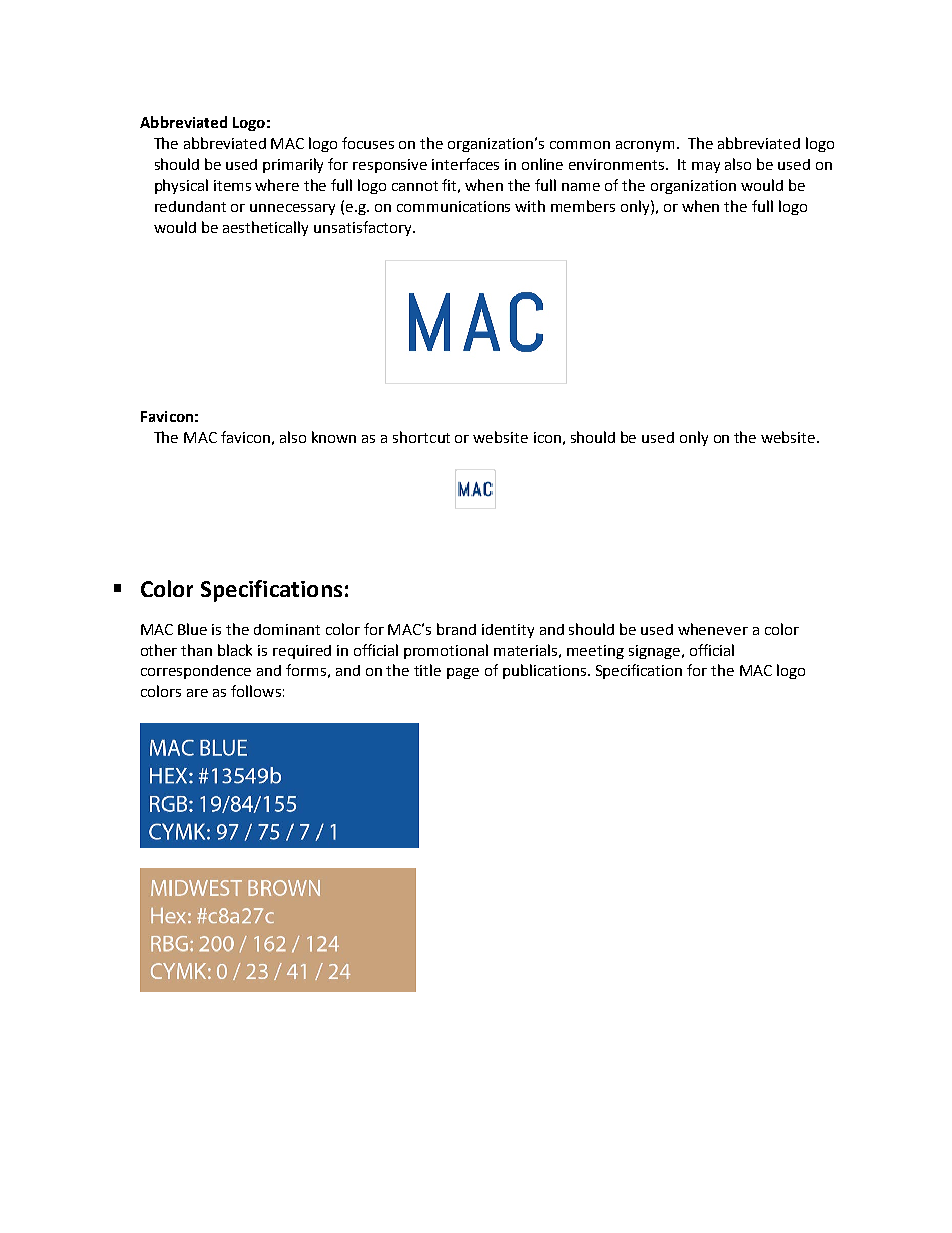 This page has height=1233, width=952. Describe the element at coordinates (508, 631) in the page. I see `identity` at that location.
